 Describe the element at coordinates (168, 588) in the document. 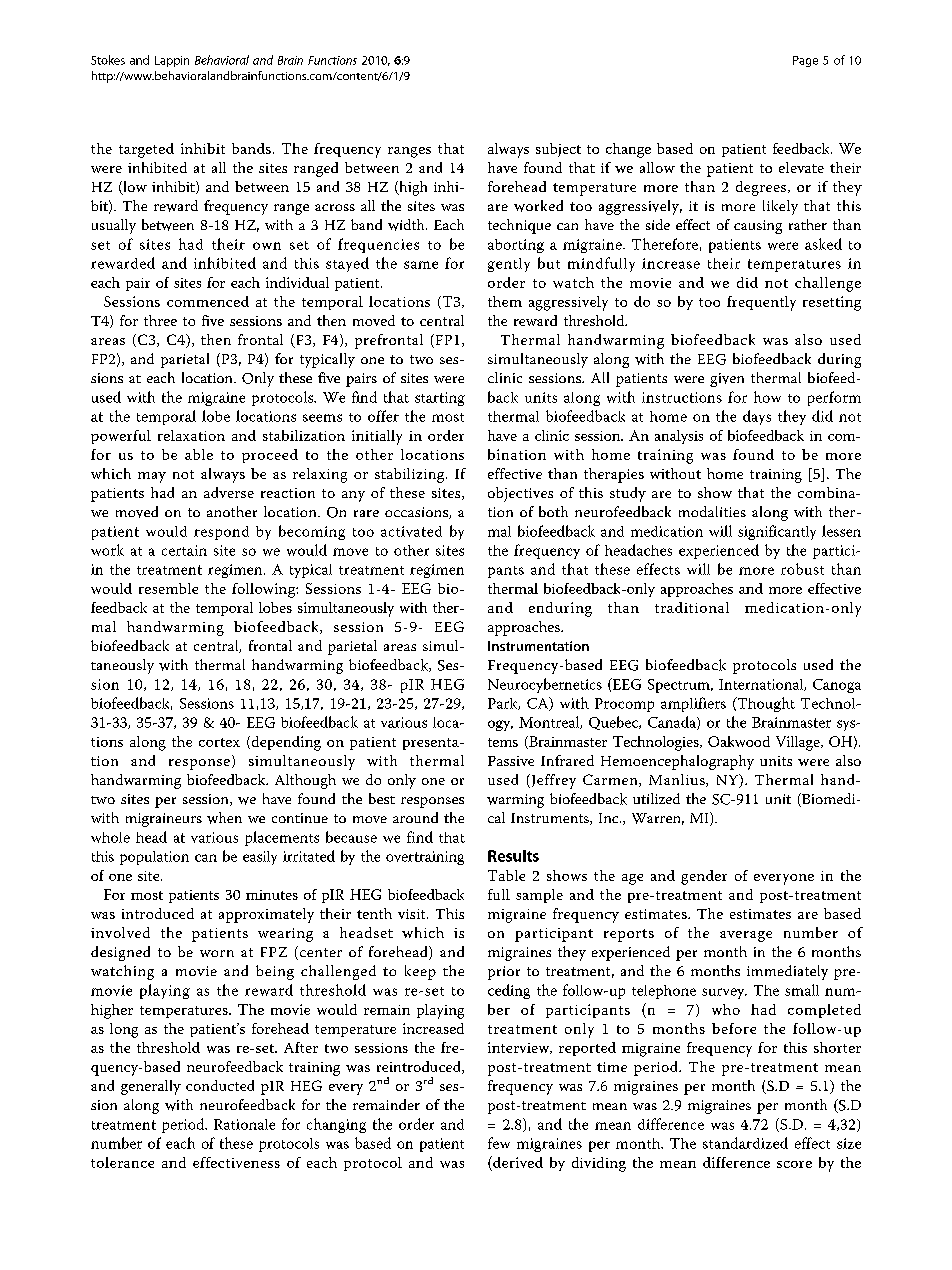

I see `resemble` at that location.
